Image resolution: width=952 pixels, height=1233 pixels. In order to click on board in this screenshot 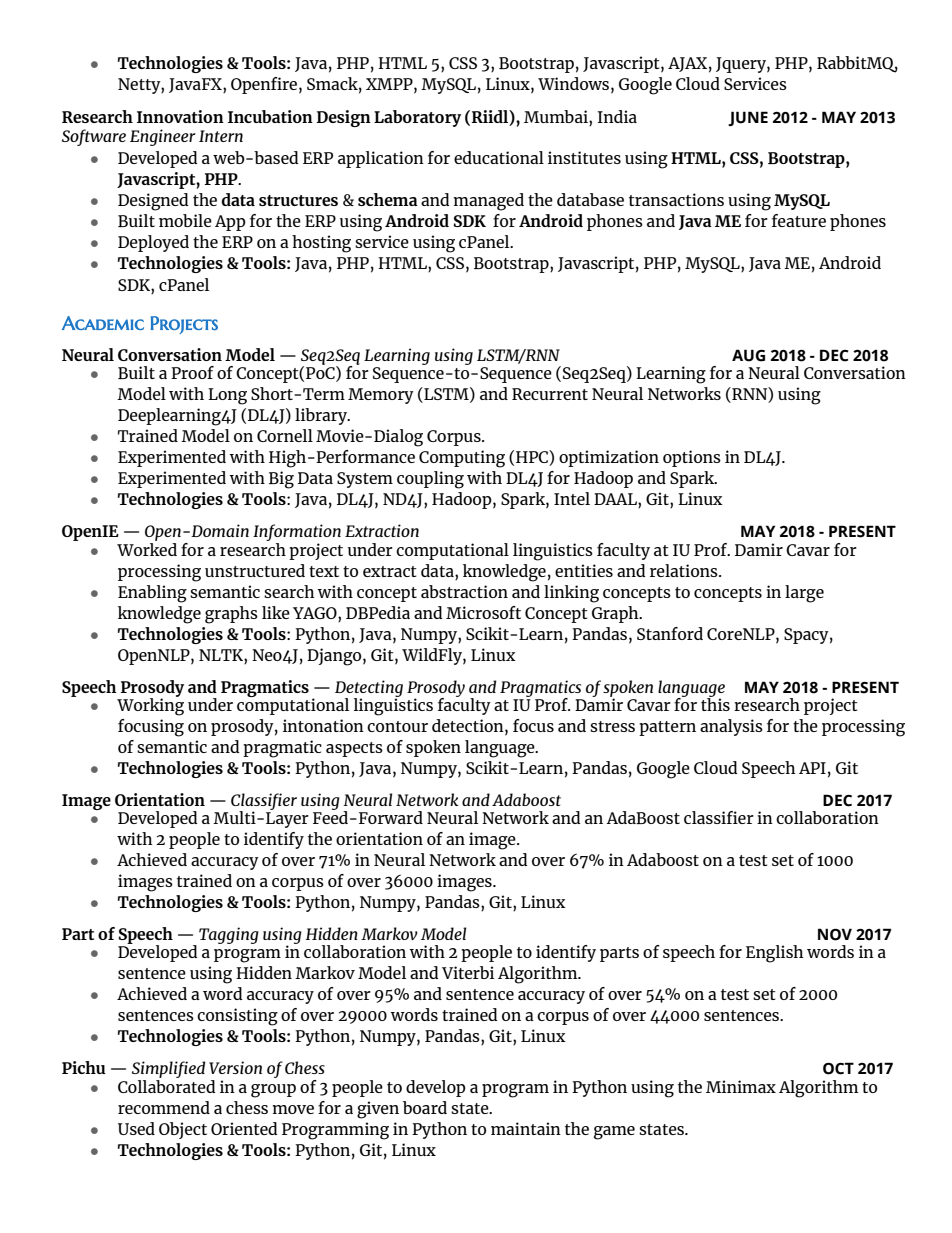, I will do `click(425, 1107)`.
